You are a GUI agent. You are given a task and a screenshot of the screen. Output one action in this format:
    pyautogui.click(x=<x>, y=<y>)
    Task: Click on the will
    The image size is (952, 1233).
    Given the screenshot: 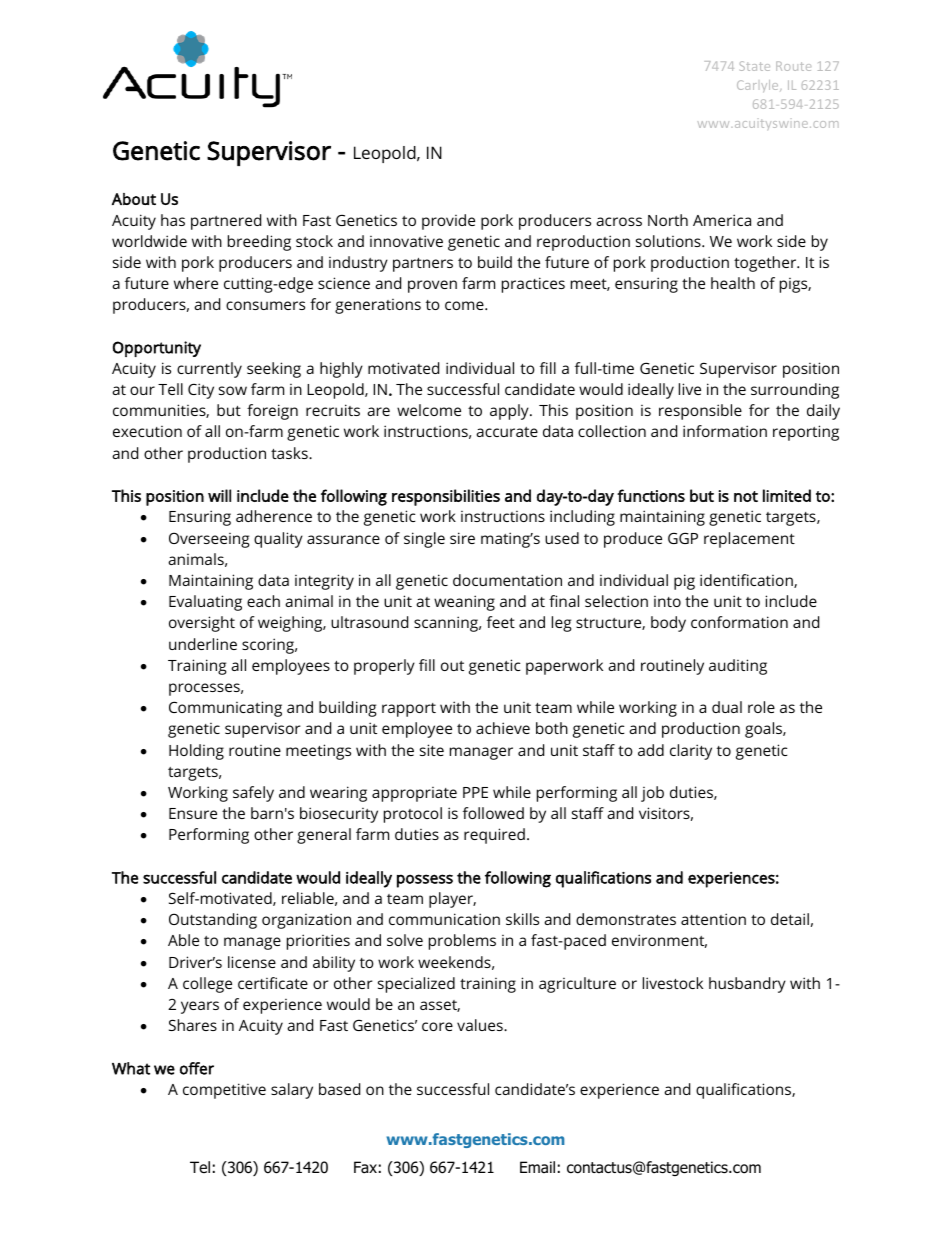 What is the action you would take?
    pyautogui.click(x=219, y=495)
